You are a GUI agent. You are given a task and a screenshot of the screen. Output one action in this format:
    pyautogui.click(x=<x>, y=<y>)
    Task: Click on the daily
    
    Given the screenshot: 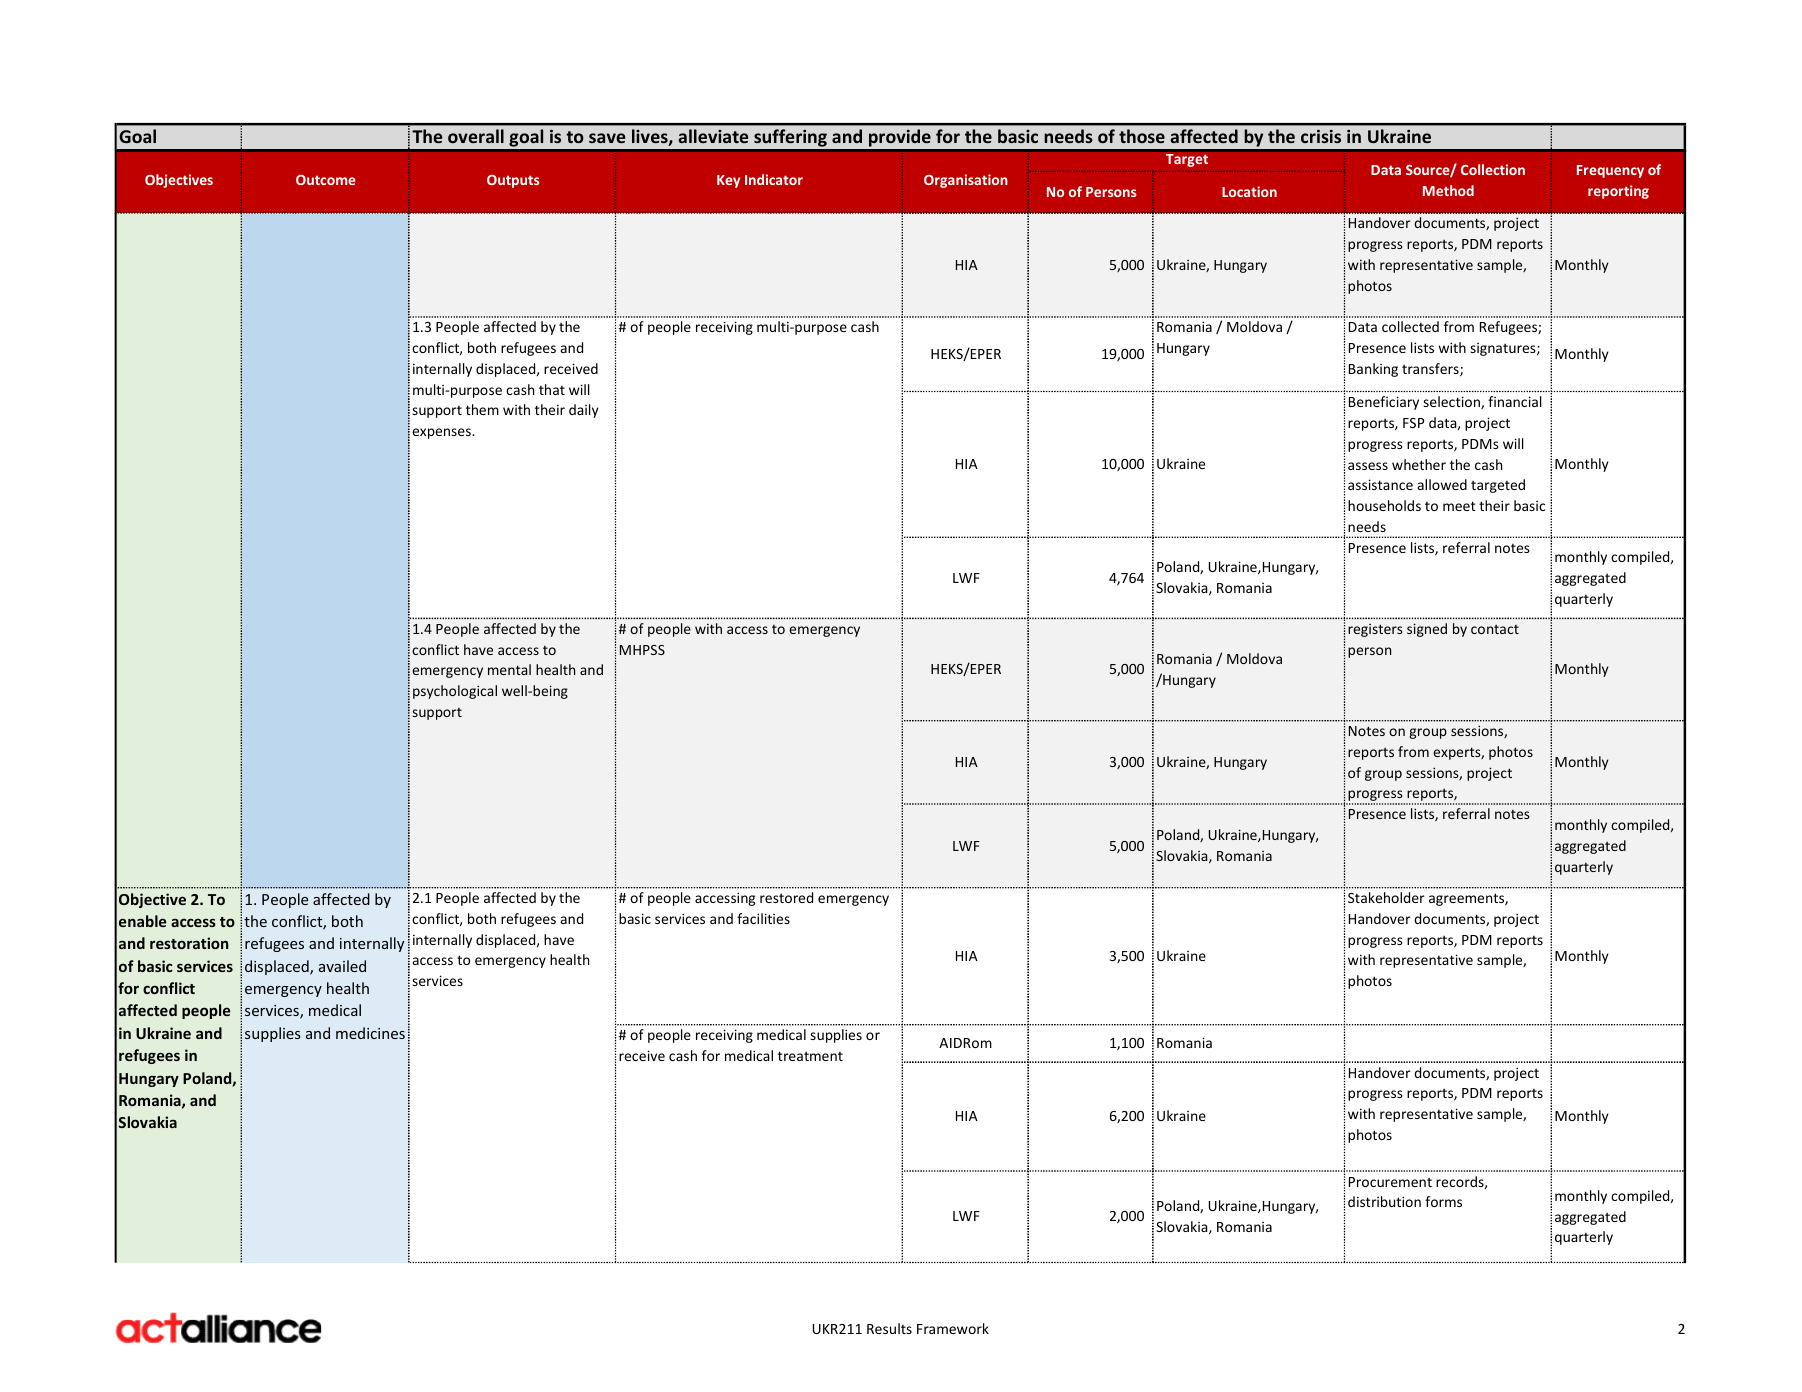 What is the action you would take?
    pyautogui.click(x=584, y=411)
